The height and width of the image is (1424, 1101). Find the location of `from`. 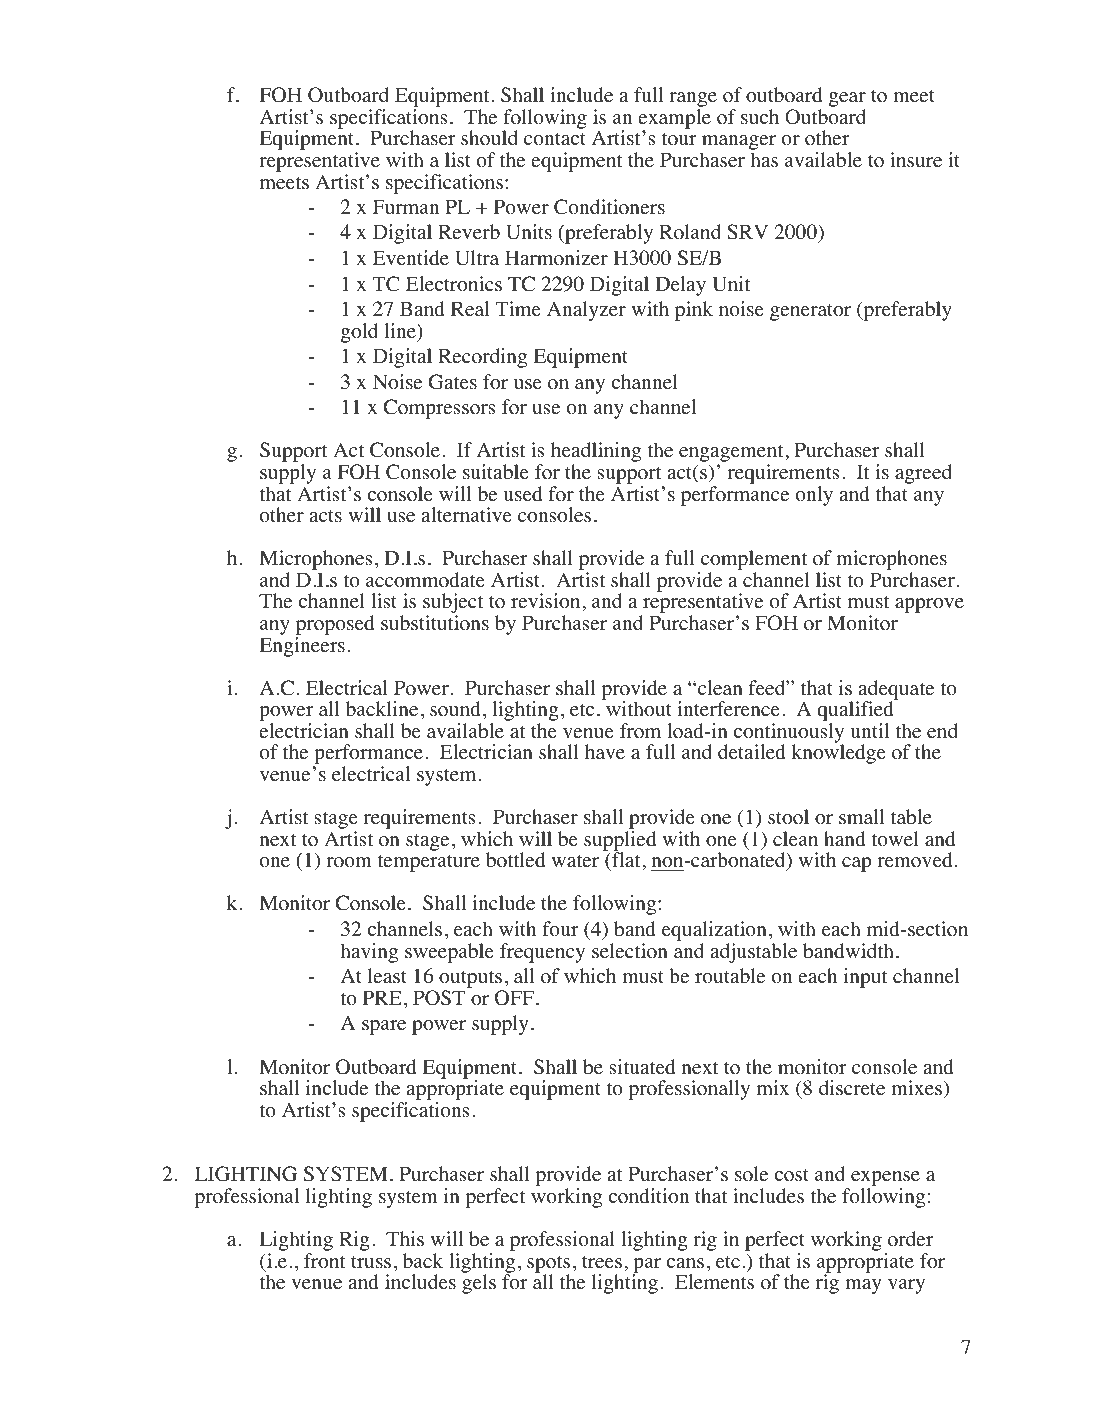

from is located at coordinates (640, 731).
